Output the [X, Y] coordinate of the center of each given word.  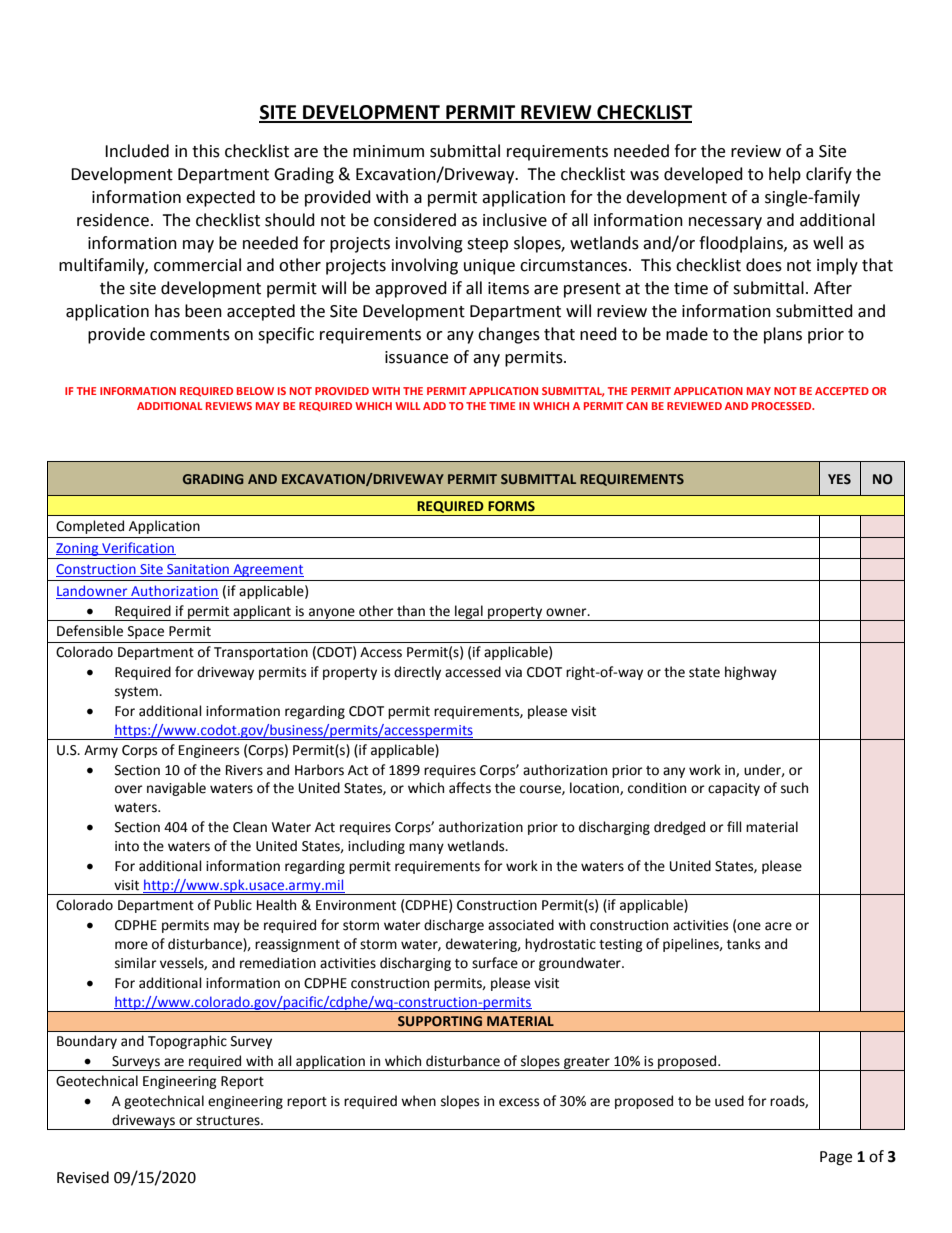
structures [229, 1121]
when [418, 1101]
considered [415, 220]
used [729, 1101]
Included [137, 151]
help [785, 175]
